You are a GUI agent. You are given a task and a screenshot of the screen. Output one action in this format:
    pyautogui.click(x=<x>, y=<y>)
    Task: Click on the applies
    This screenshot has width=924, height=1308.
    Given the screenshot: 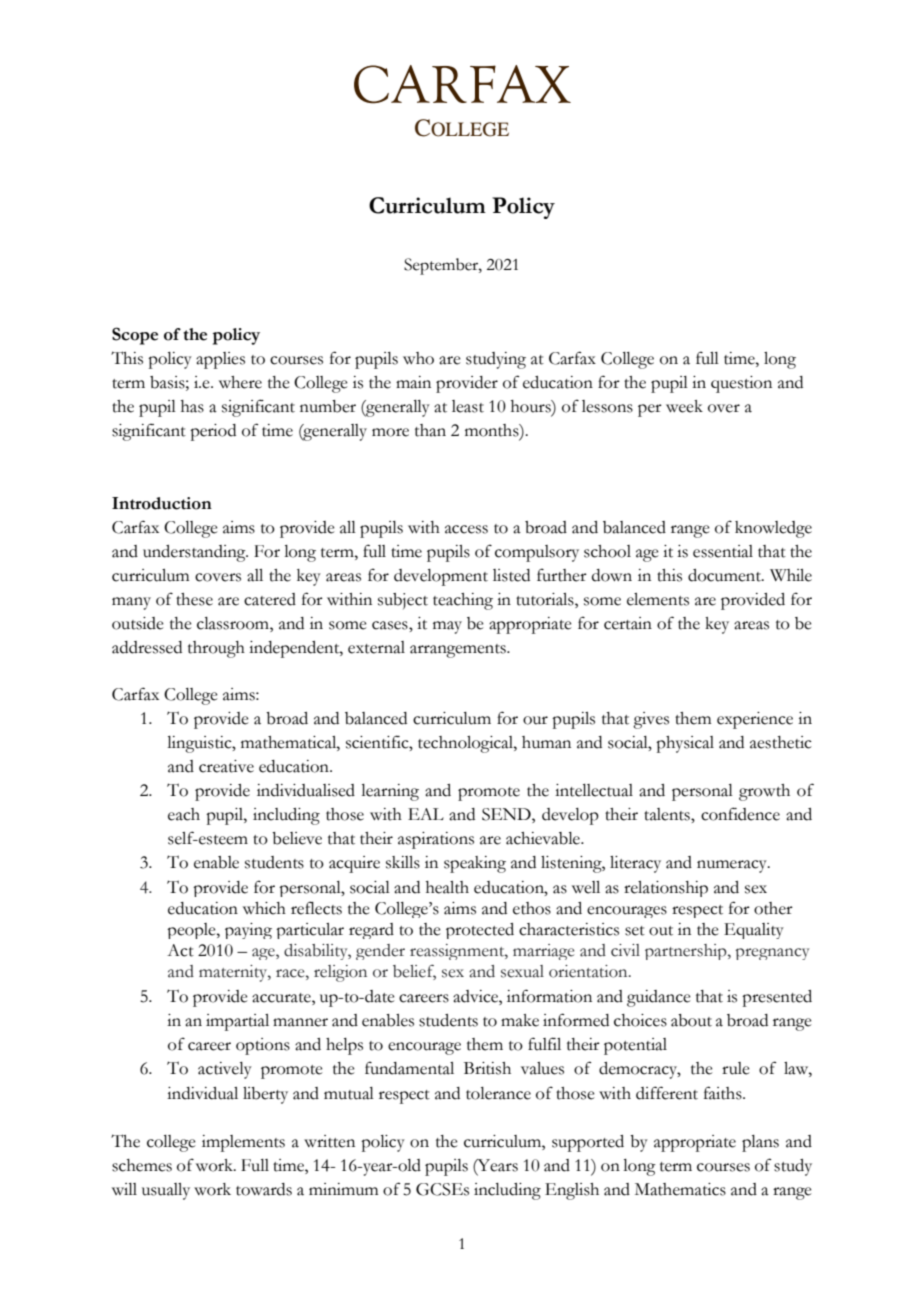 What is the action you would take?
    pyautogui.click(x=220, y=360)
